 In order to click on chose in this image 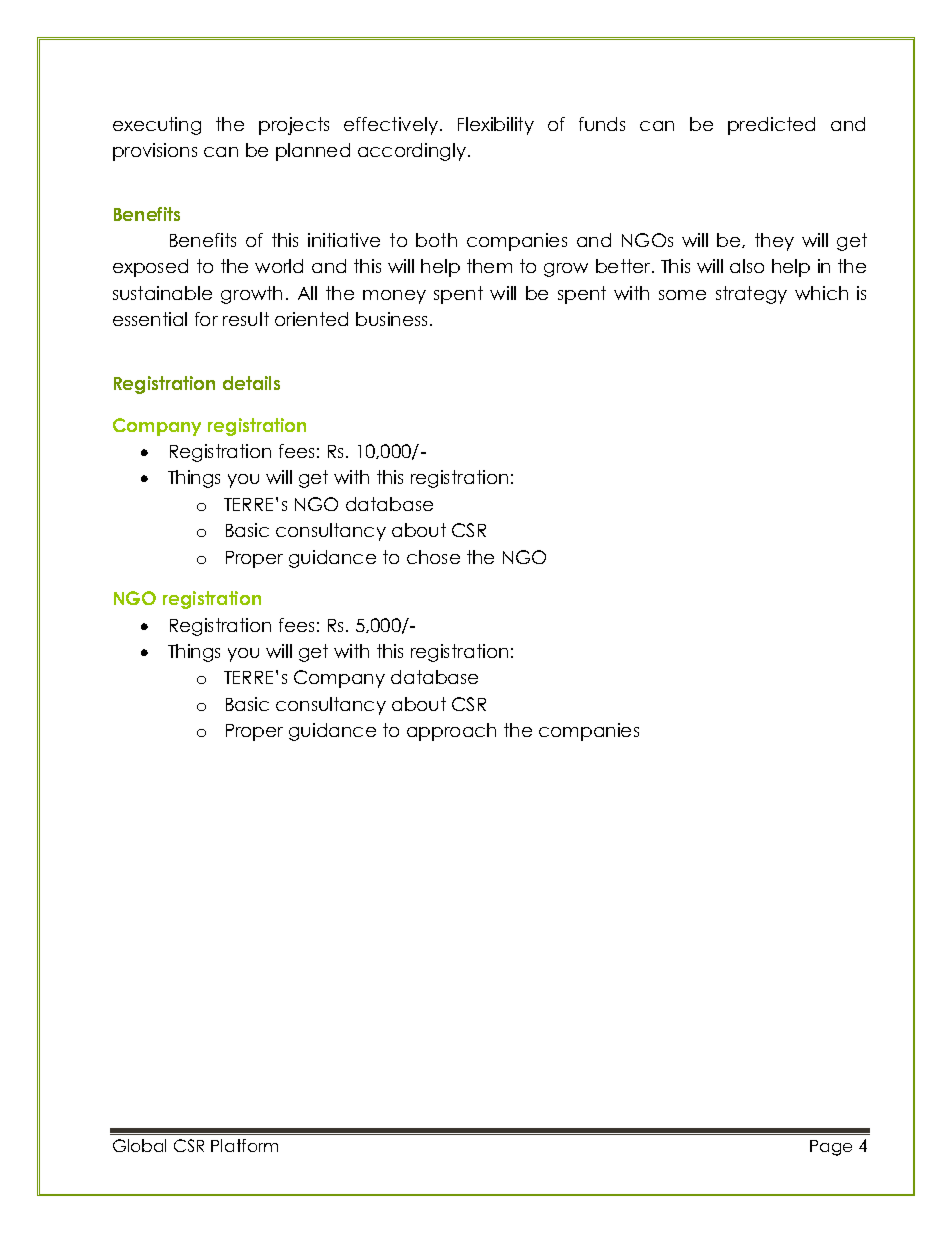, I will do `click(433, 557)`.
